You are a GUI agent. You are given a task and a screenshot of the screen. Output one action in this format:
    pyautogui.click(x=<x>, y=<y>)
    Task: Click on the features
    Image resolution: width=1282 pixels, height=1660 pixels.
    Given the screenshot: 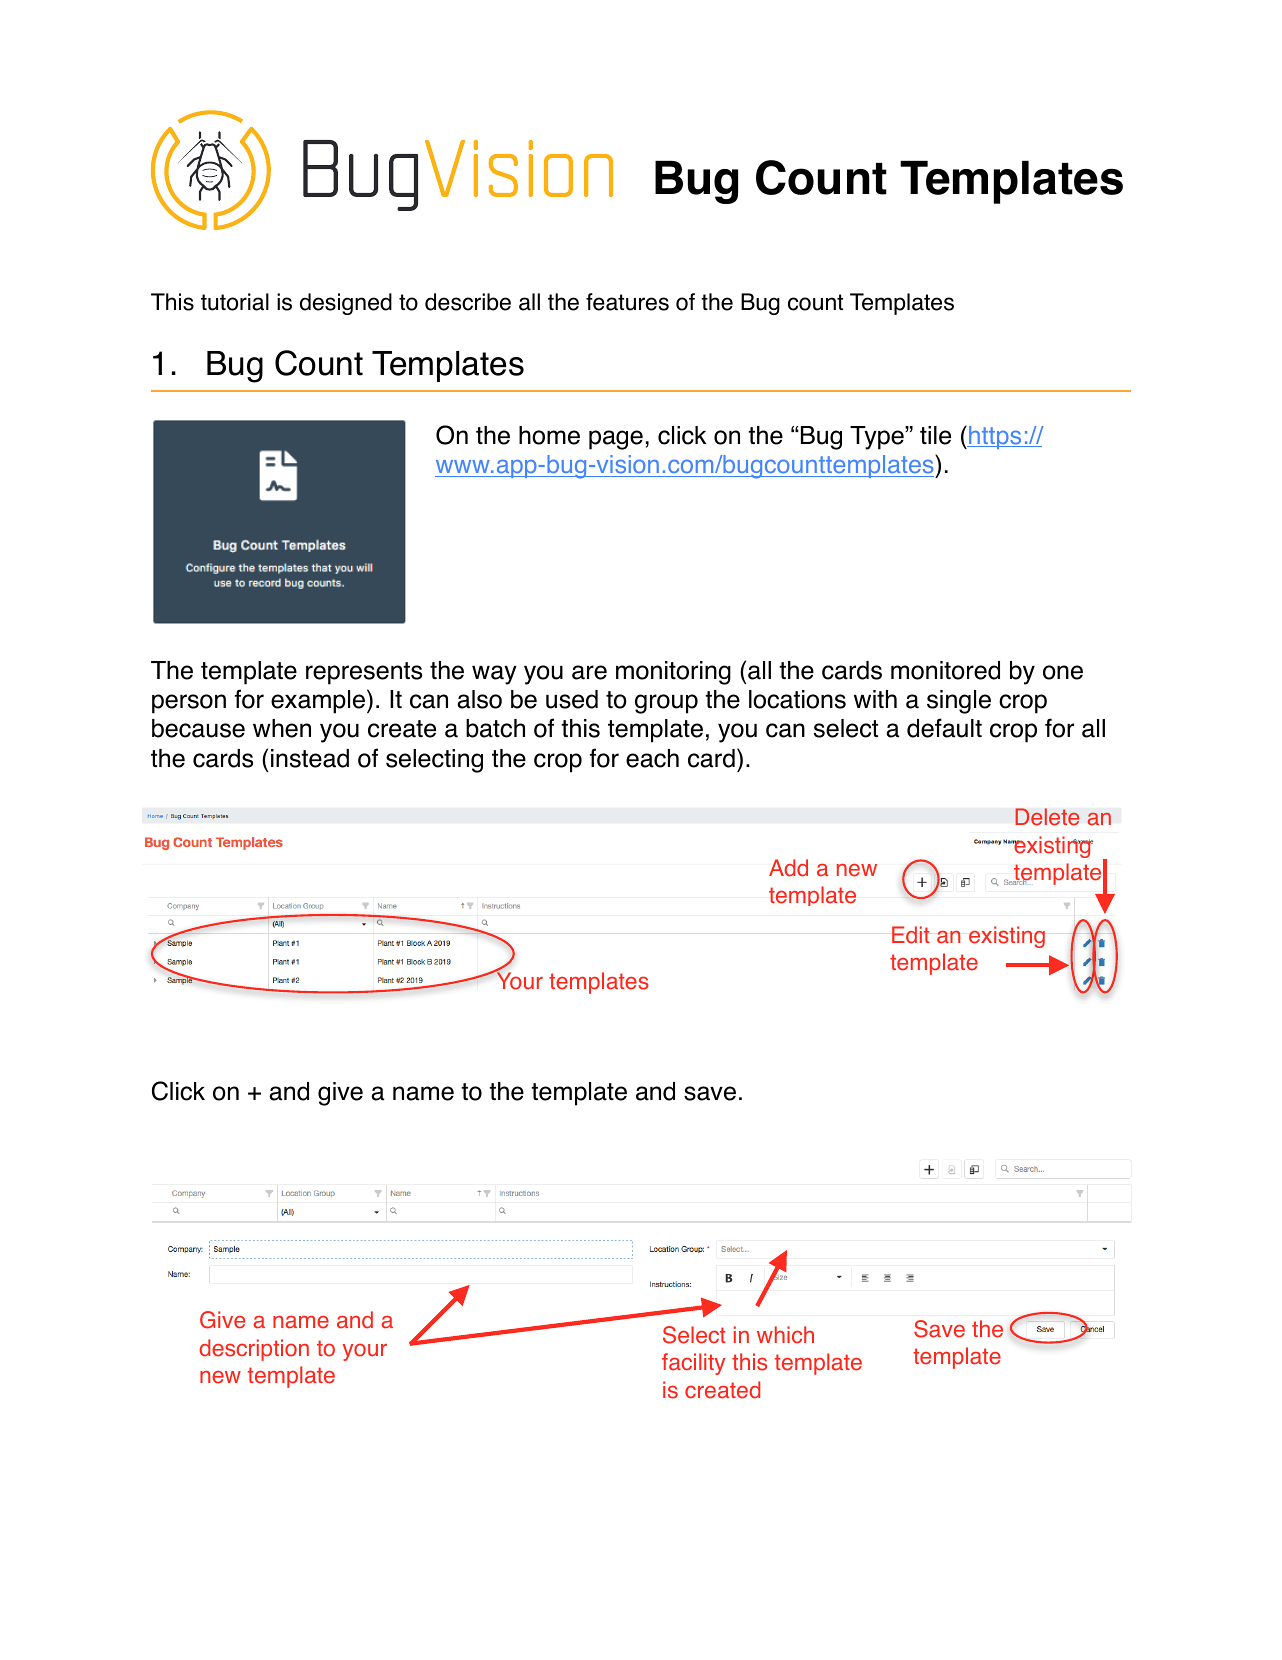 What is the action you would take?
    pyautogui.click(x=627, y=302)
